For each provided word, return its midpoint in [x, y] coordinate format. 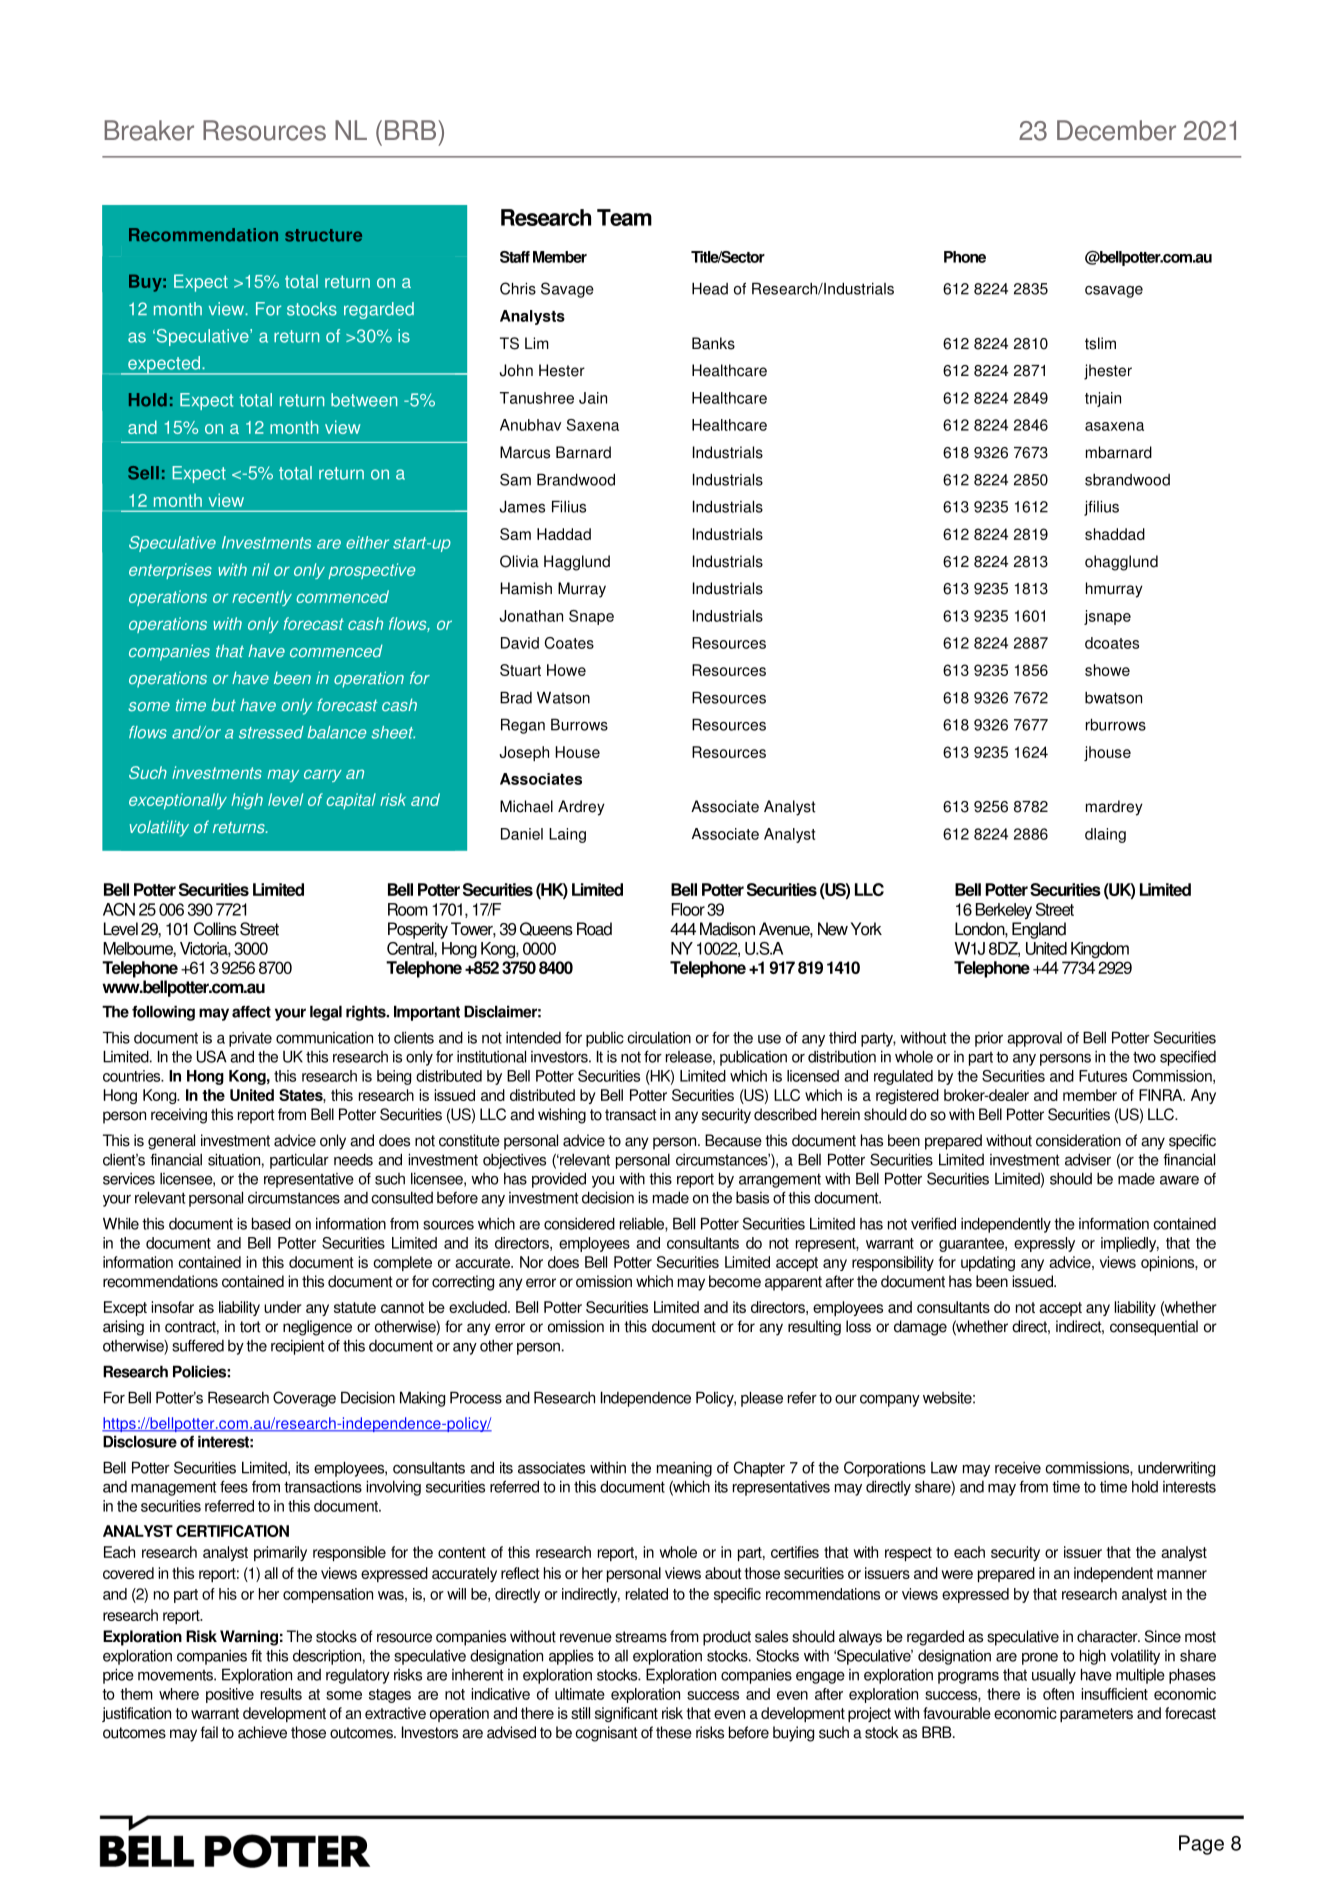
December [1116, 130]
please [762, 1399]
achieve [262, 1732]
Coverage [304, 1399]
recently [262, 598]
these [674, 1732]
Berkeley [1004, 911]
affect [251, 1012]
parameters [1096, 1715]
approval [1034, 1039]
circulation [659, 1037]
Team [624, 217]
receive [1018, 1468]
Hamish [526, 588]
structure [323, 235]
